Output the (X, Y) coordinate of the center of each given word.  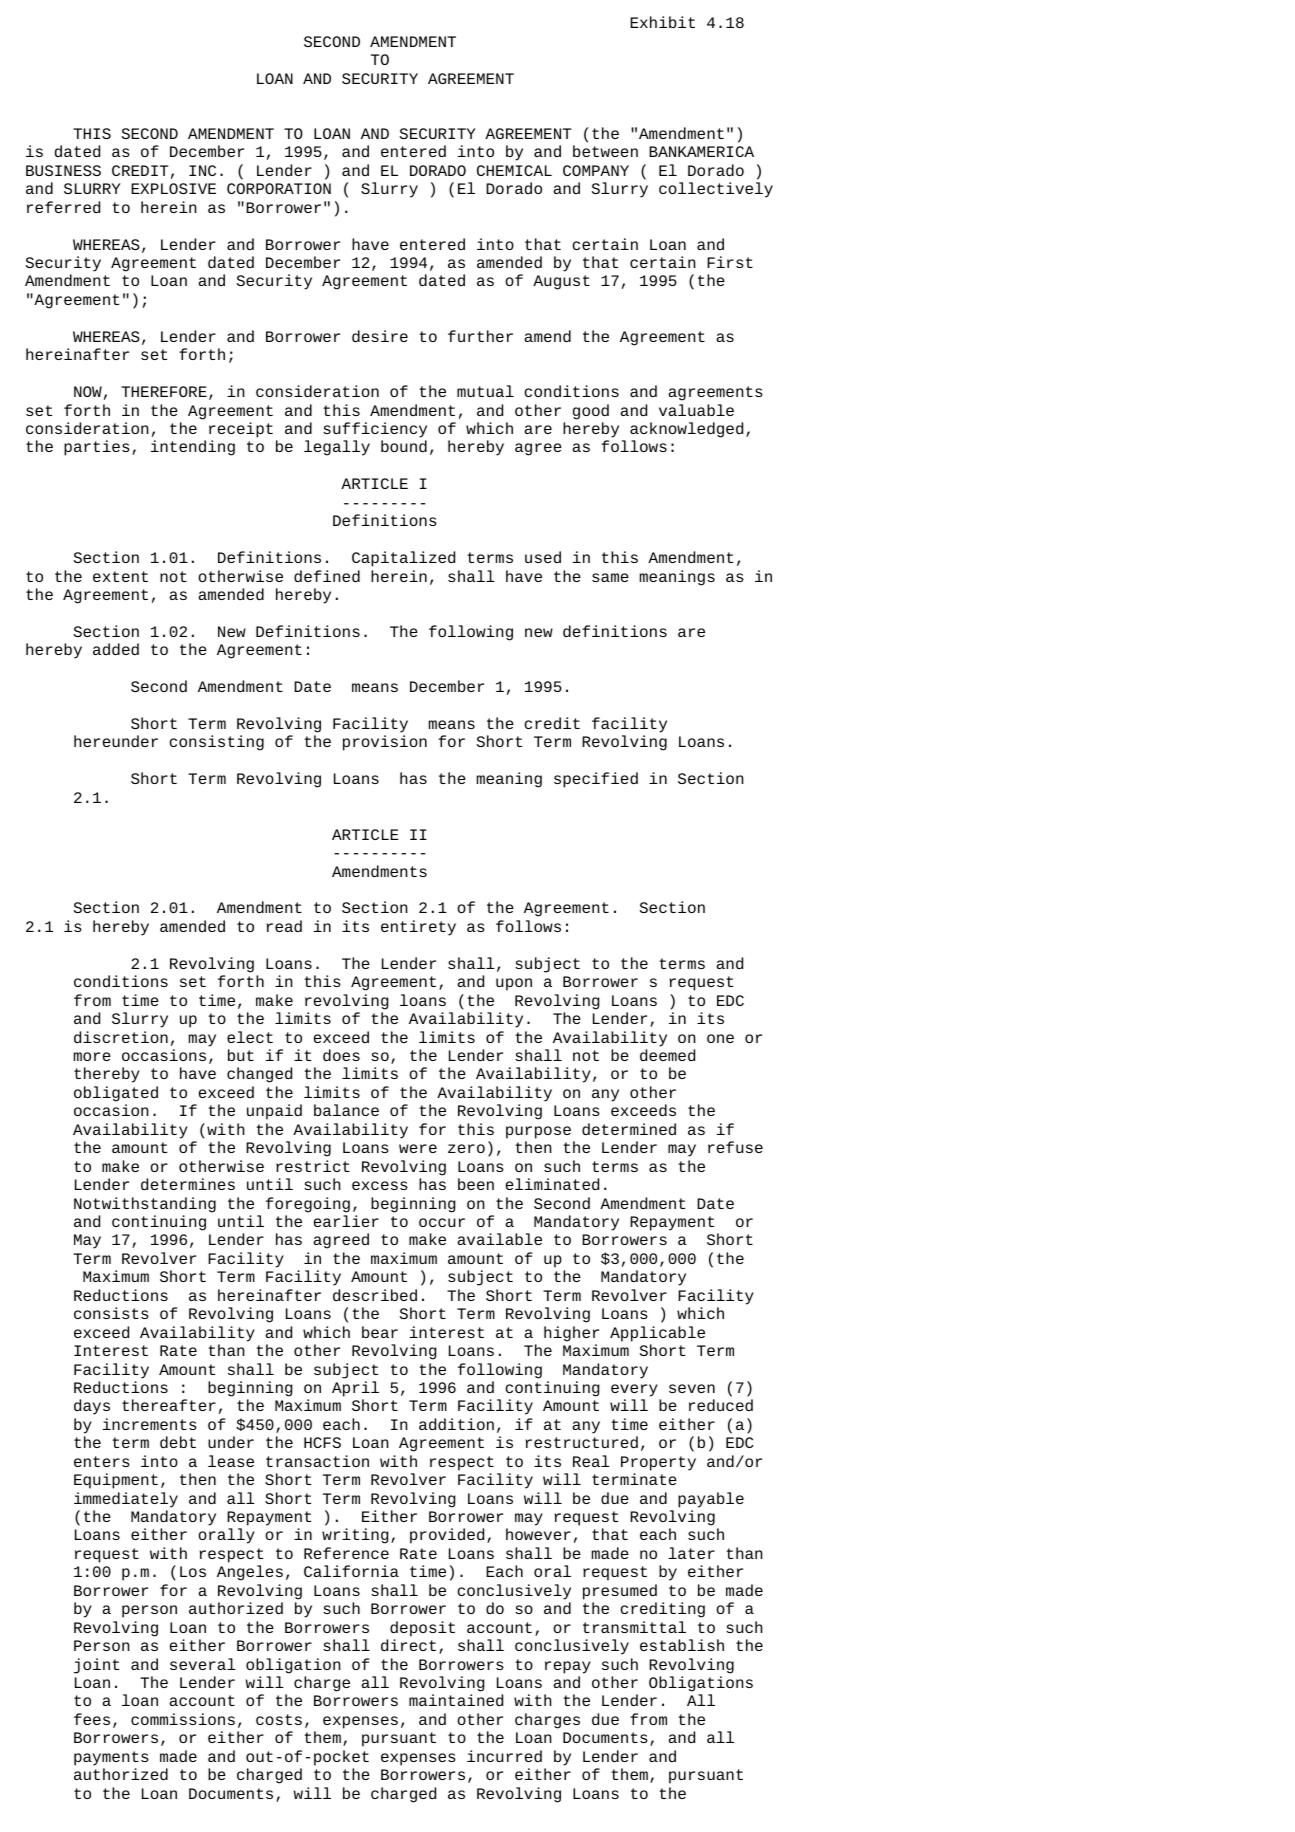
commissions (183, 1719)
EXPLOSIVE (173, 188)
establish (682, 1645)
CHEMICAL (514, 170)
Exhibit (662, 22)
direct (408, 1645)
